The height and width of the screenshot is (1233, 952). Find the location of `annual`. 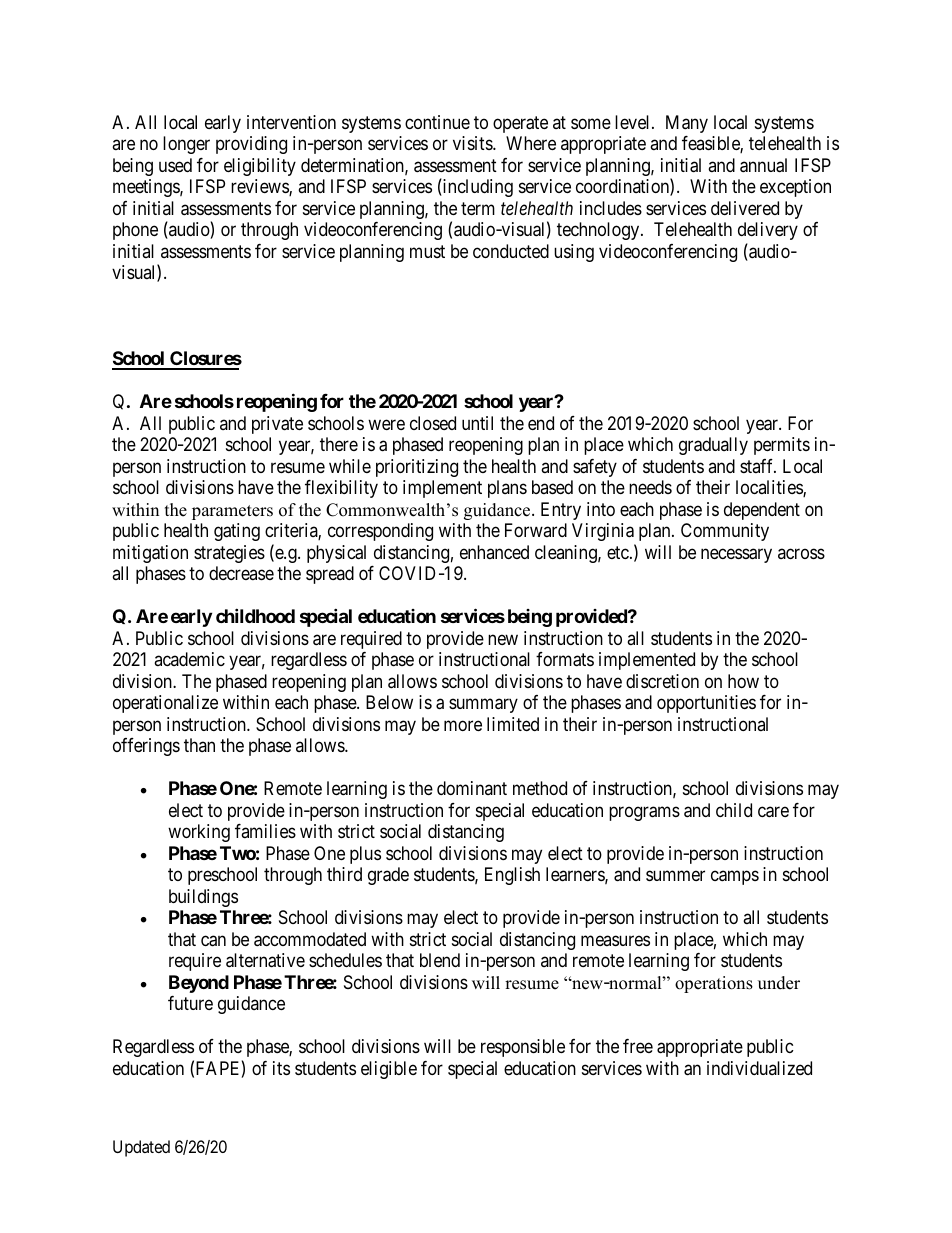

annual is located at coordinates (763, 165).
